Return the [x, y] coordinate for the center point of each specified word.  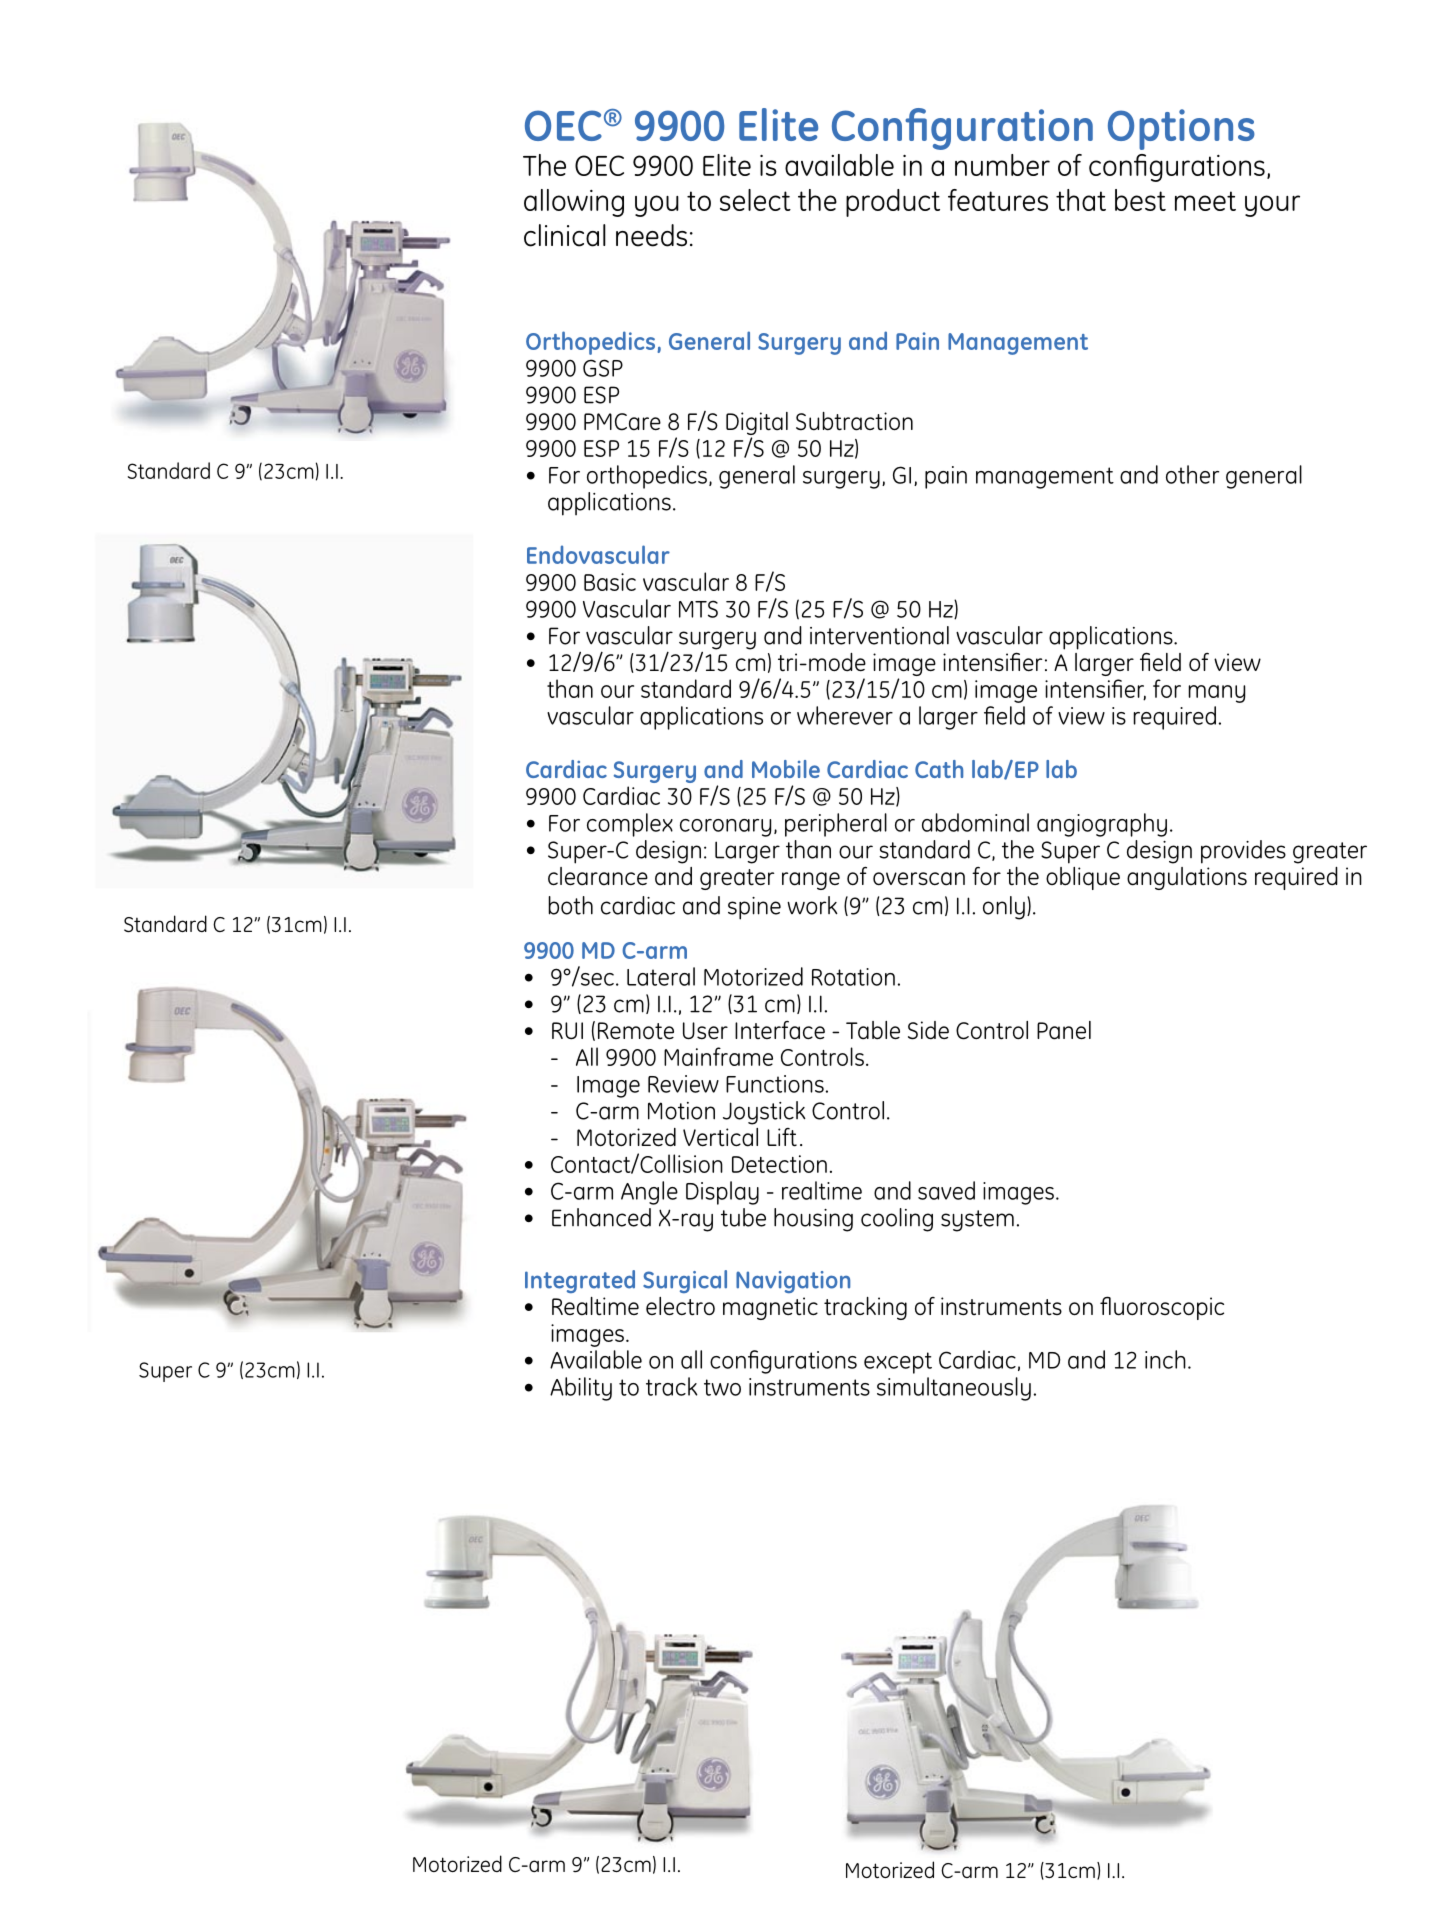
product [893, 203]
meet [1205, 201]
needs [651, 235]
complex [630, 825]
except [898, 1363]
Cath [939, 769]
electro [680, 1306]
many [1216, 694]
